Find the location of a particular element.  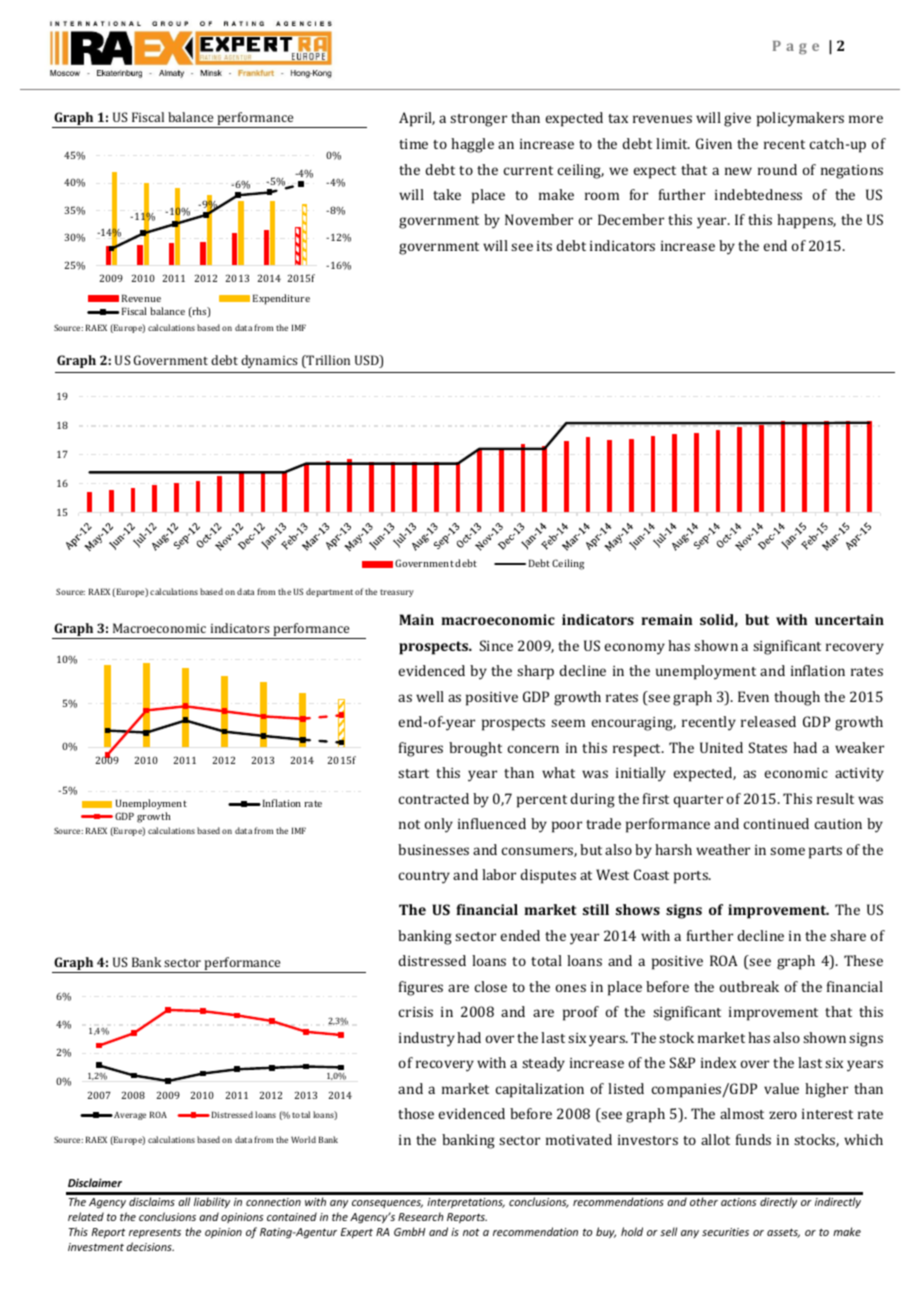

round is located at coordinates (777, 169).
